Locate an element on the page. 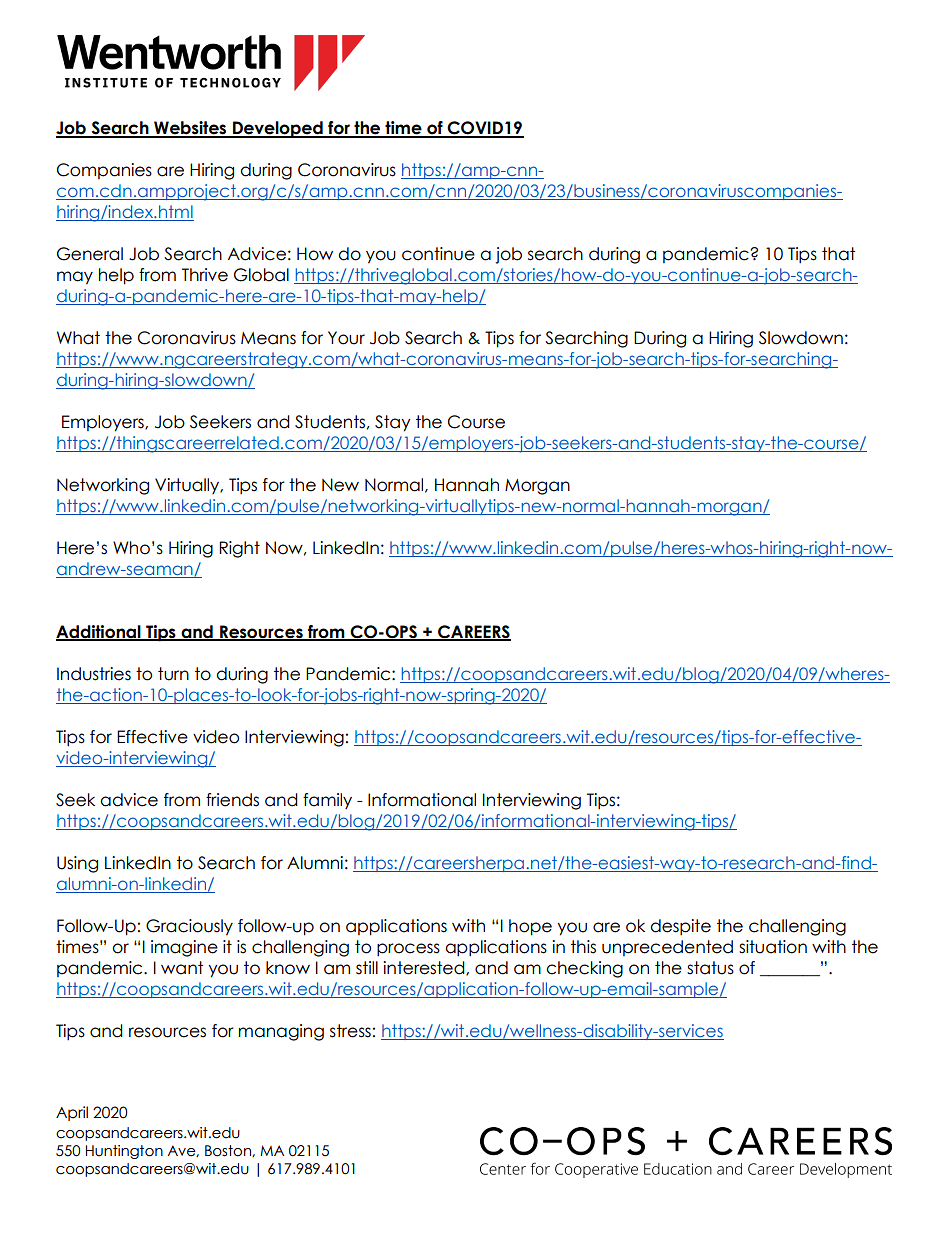  Websites is located at coordinates (190, 129).
